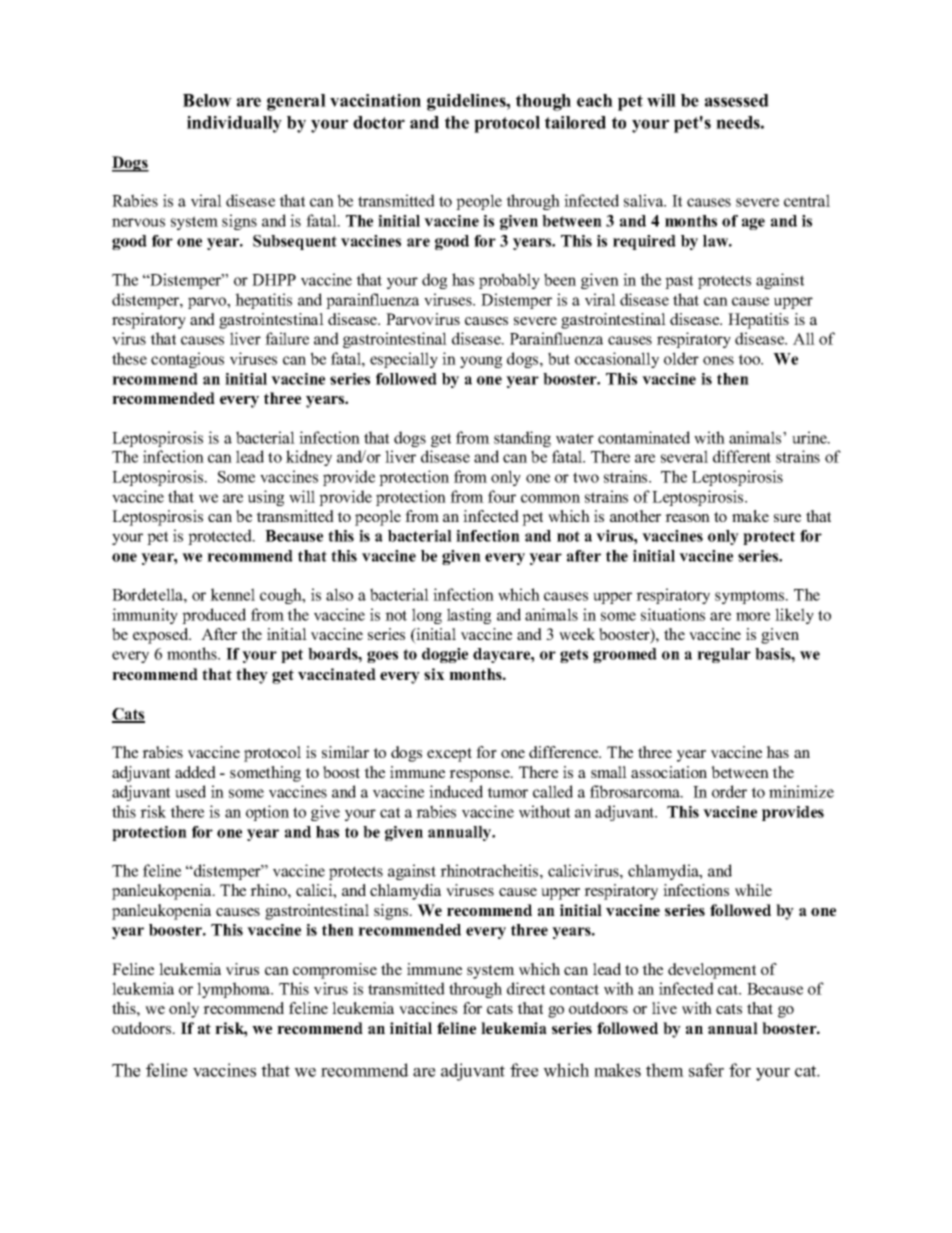 The image size is (952, 1233). I want to click on lymphoma, so click(235, 990).
